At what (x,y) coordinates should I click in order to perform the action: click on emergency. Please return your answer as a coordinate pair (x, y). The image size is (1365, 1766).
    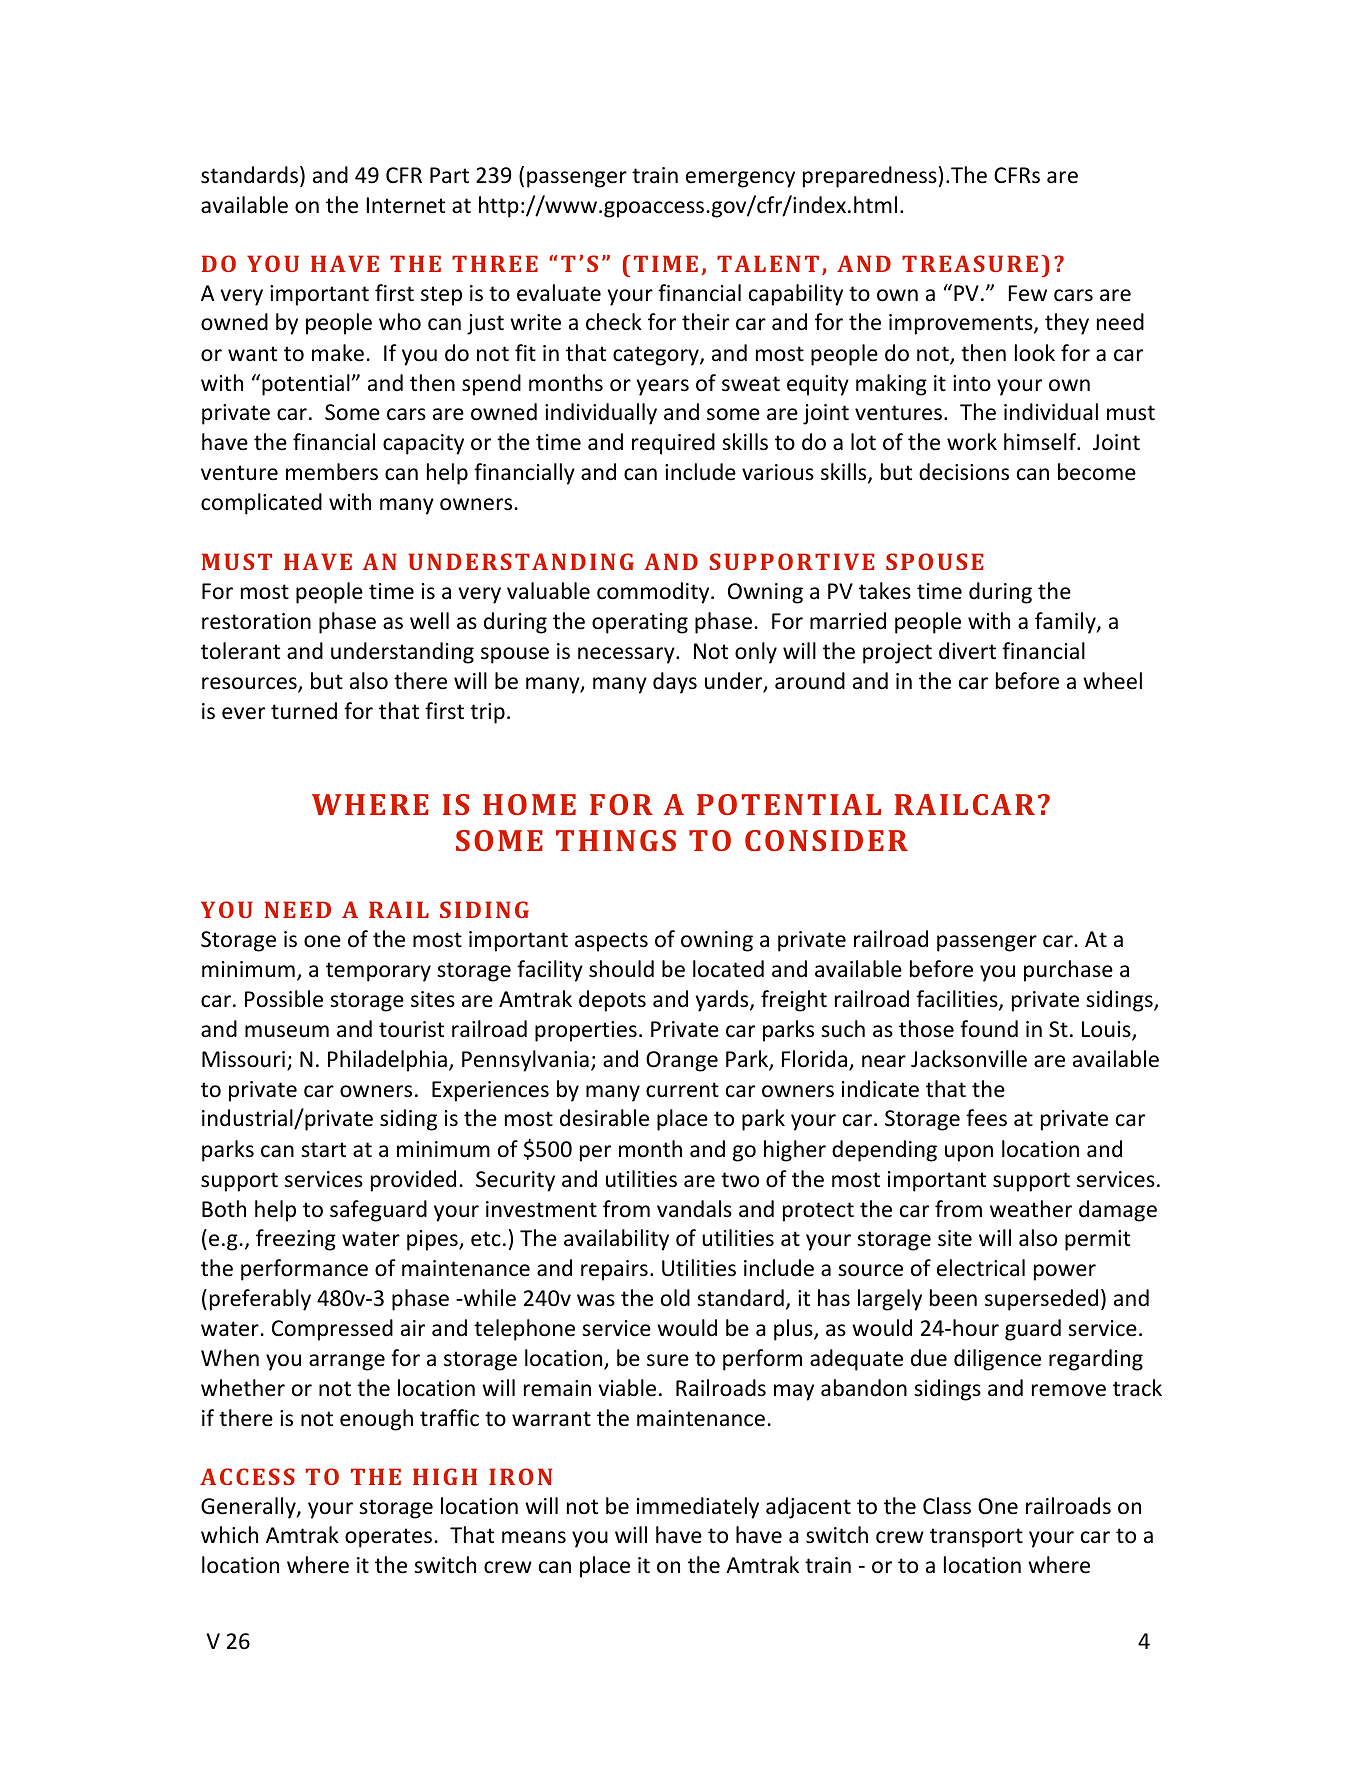
    Looking at the image, I should click on (740, 179).
